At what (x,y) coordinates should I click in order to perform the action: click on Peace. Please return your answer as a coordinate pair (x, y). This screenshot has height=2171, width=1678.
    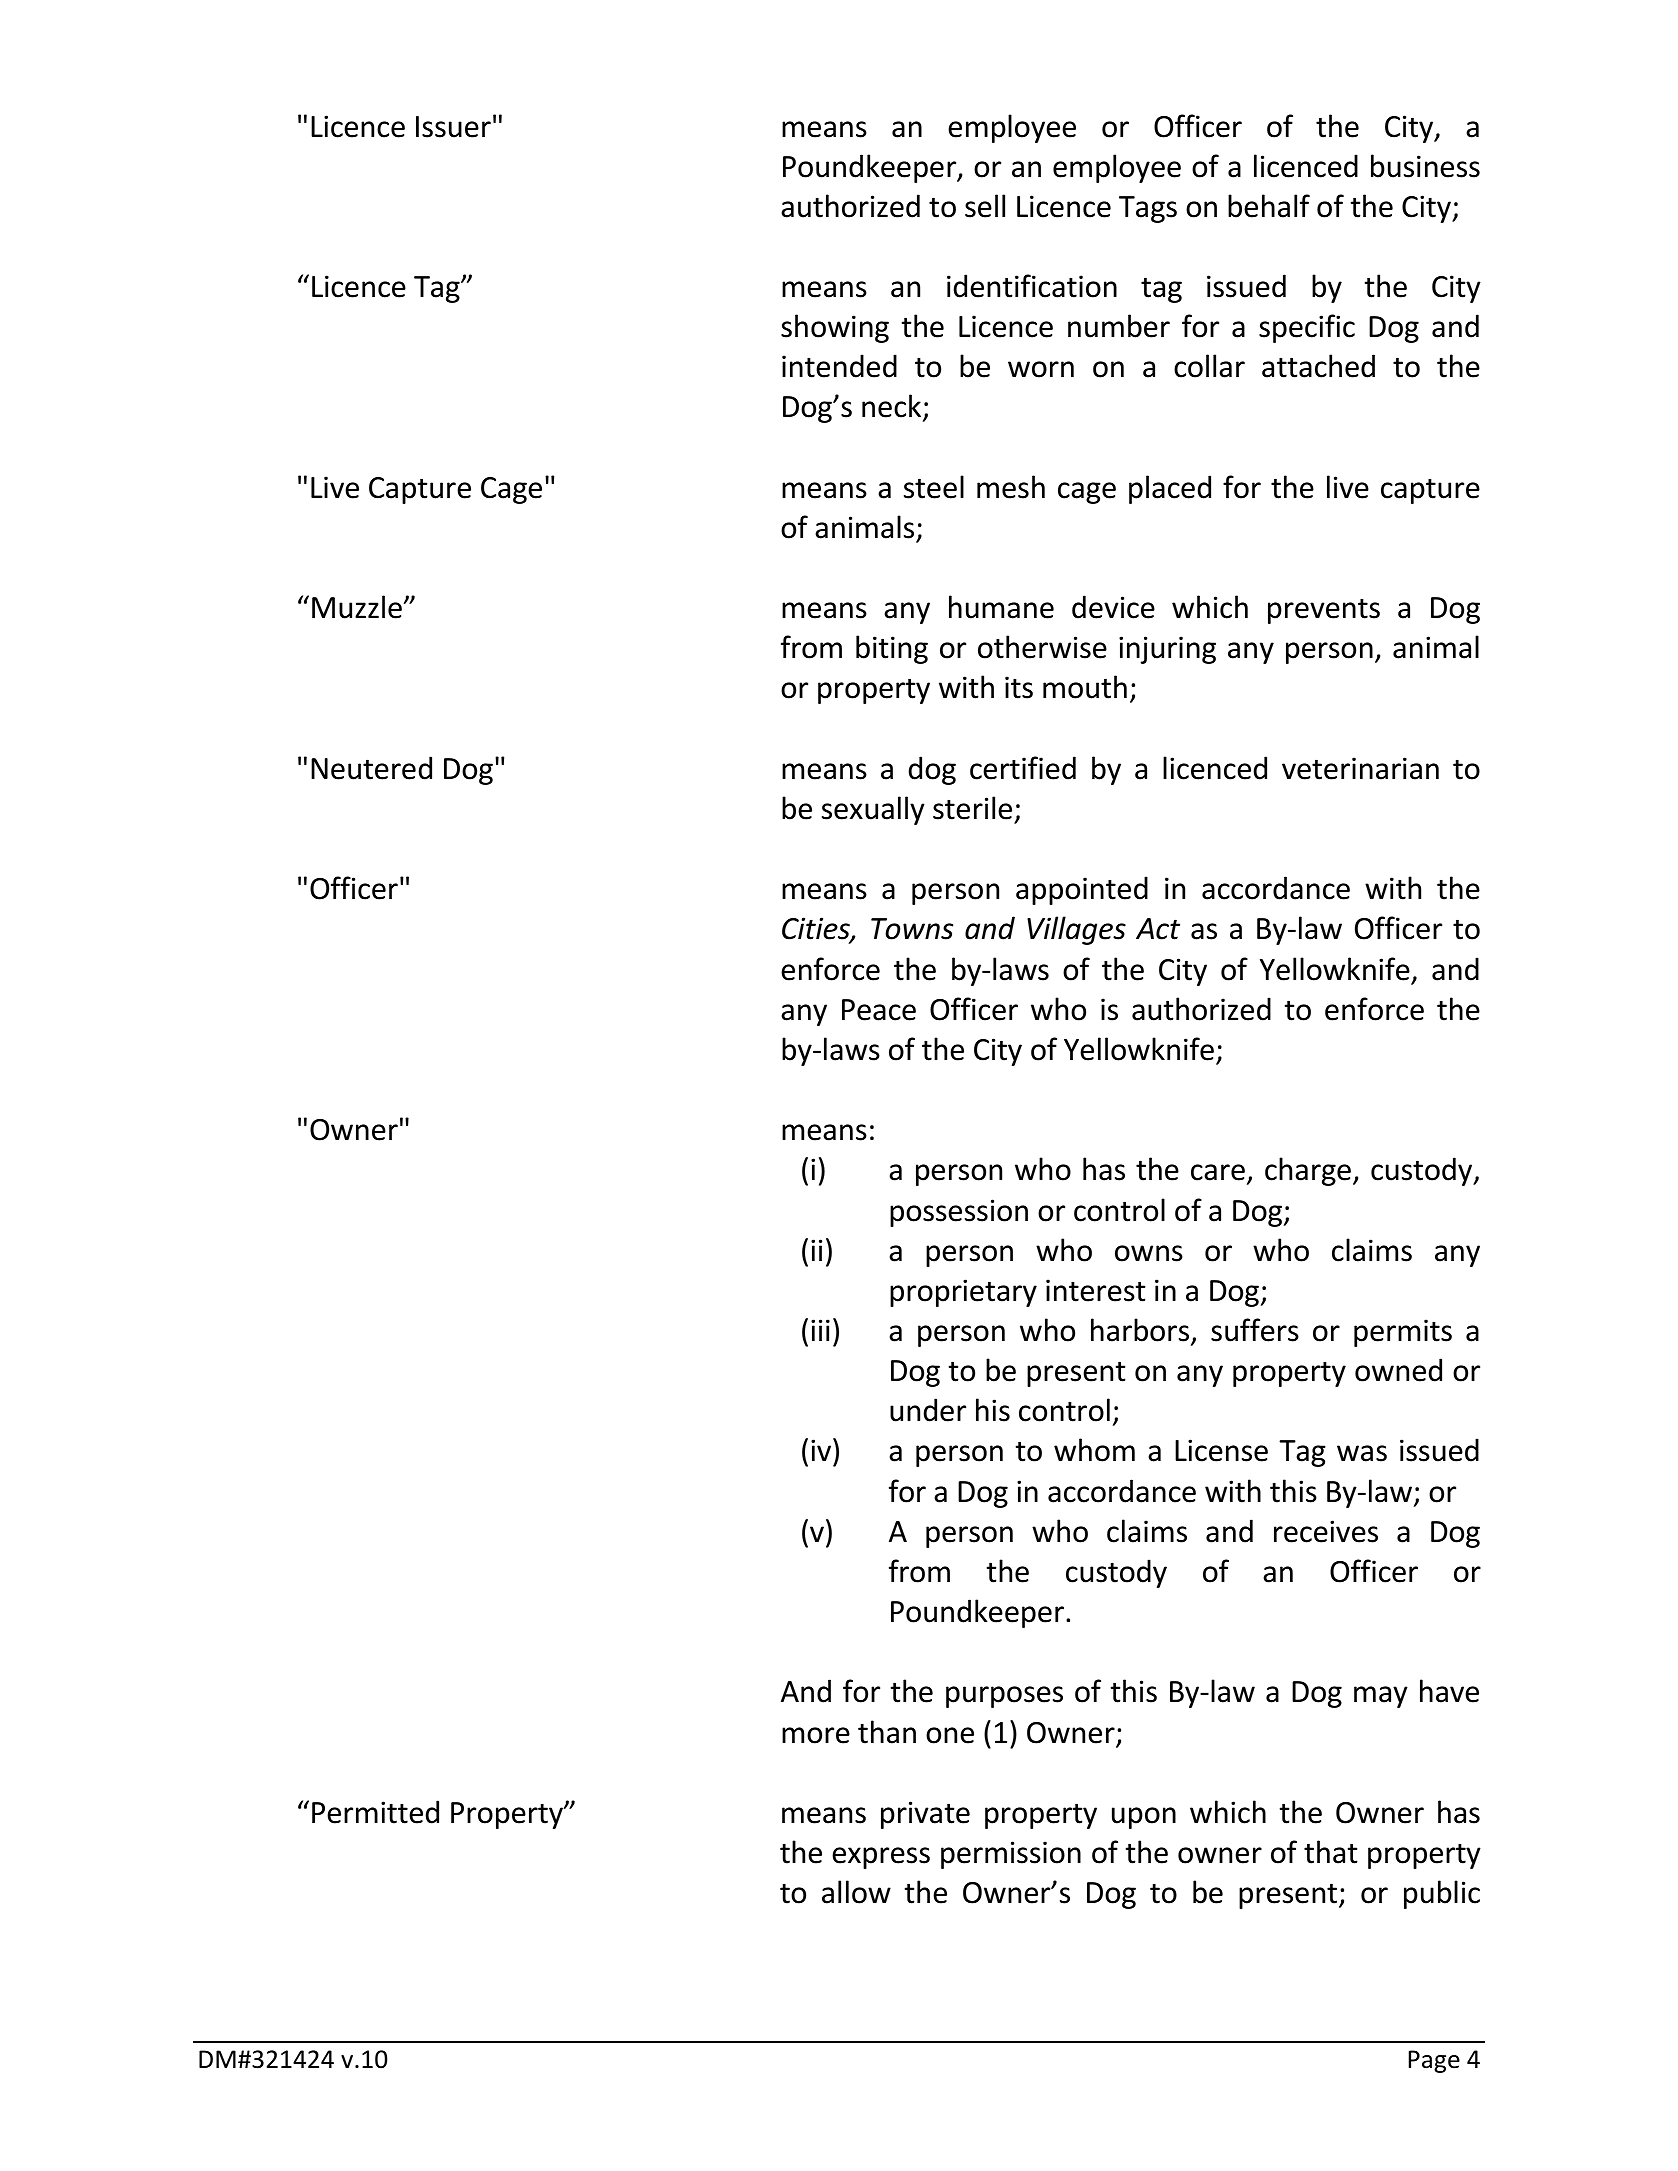
    Looking at the image, I should click on (879, 1010).
